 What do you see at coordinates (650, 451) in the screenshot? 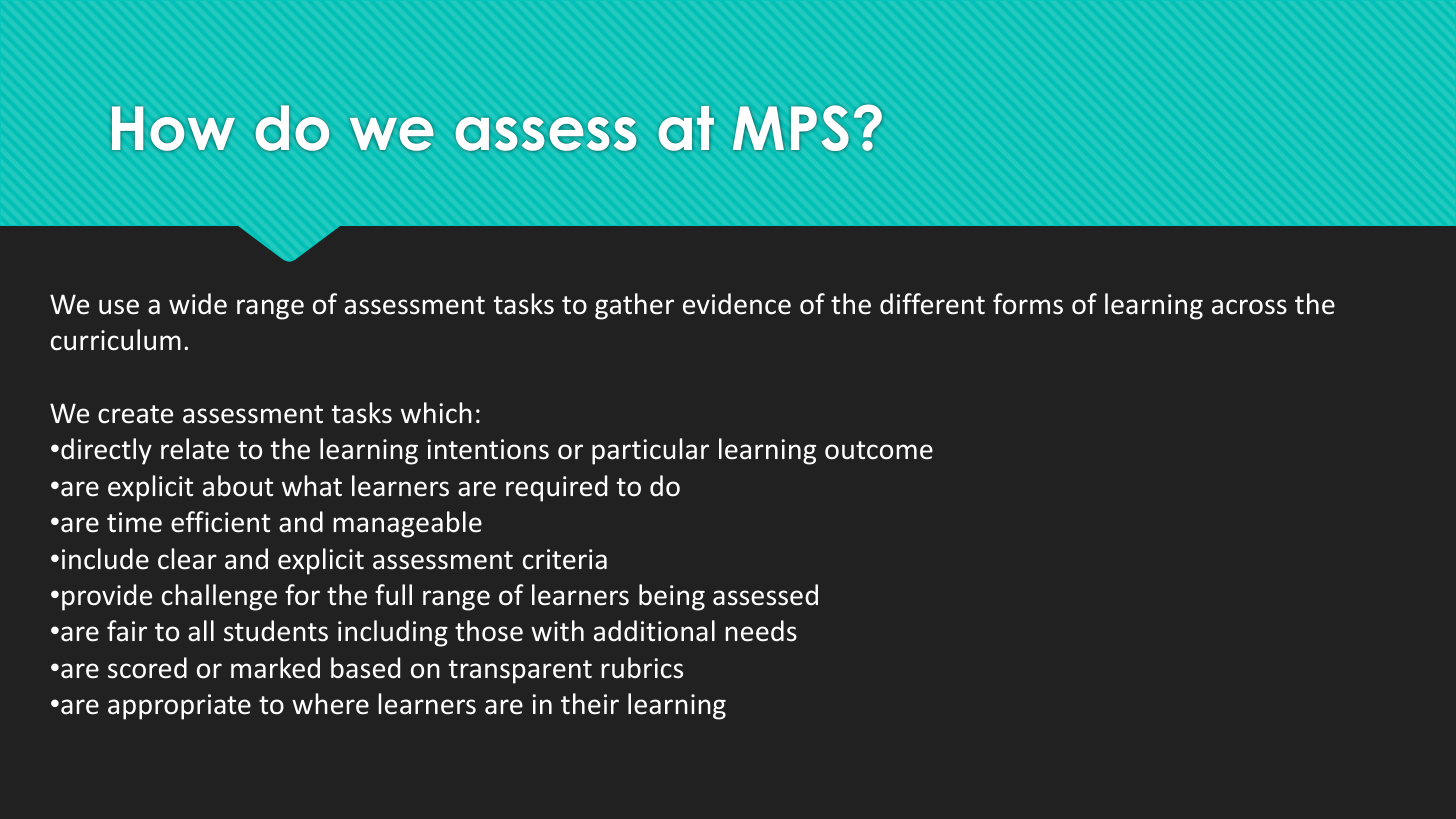
I see `particular` at bounding box center [650, 451].
